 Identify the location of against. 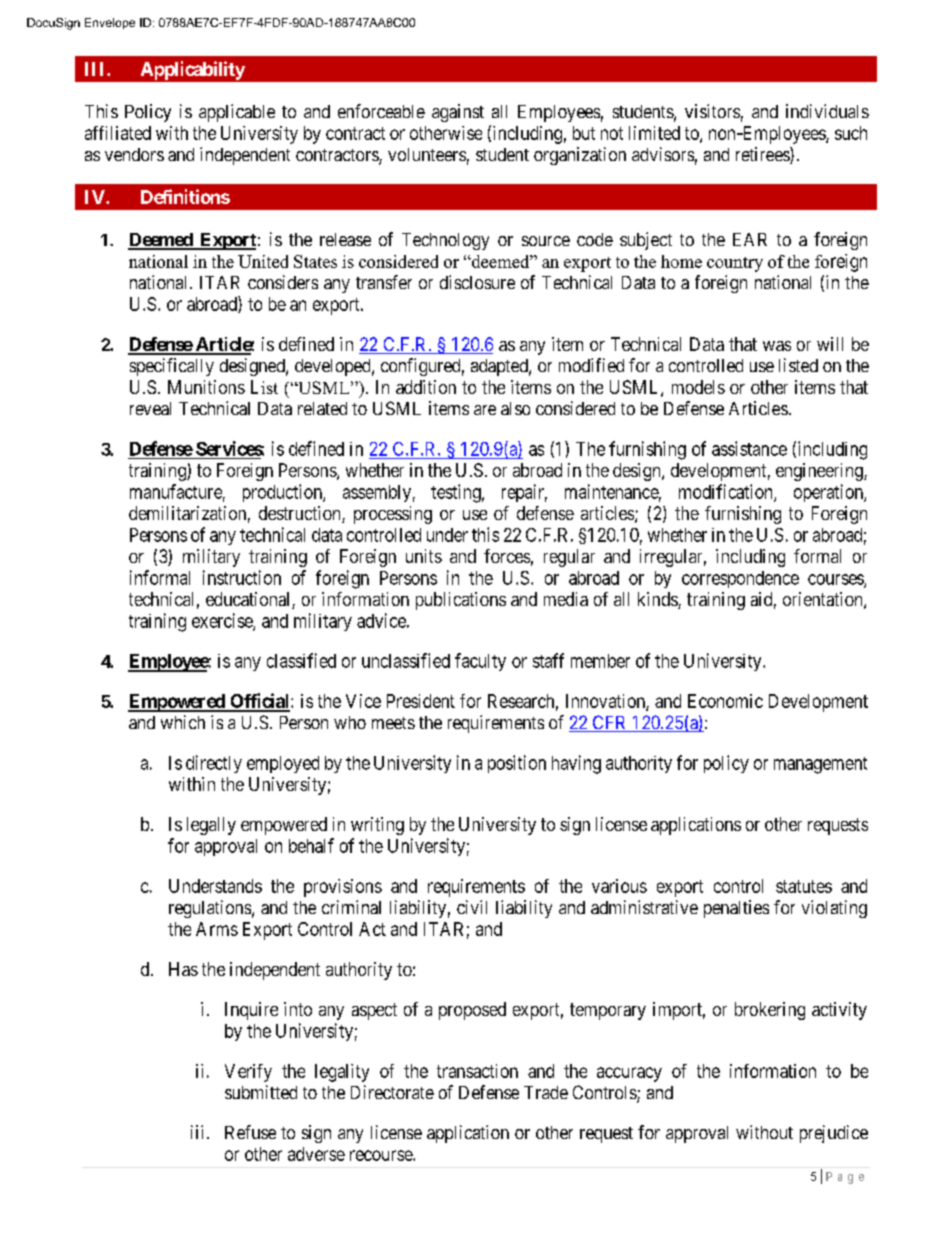
(458, 113).
